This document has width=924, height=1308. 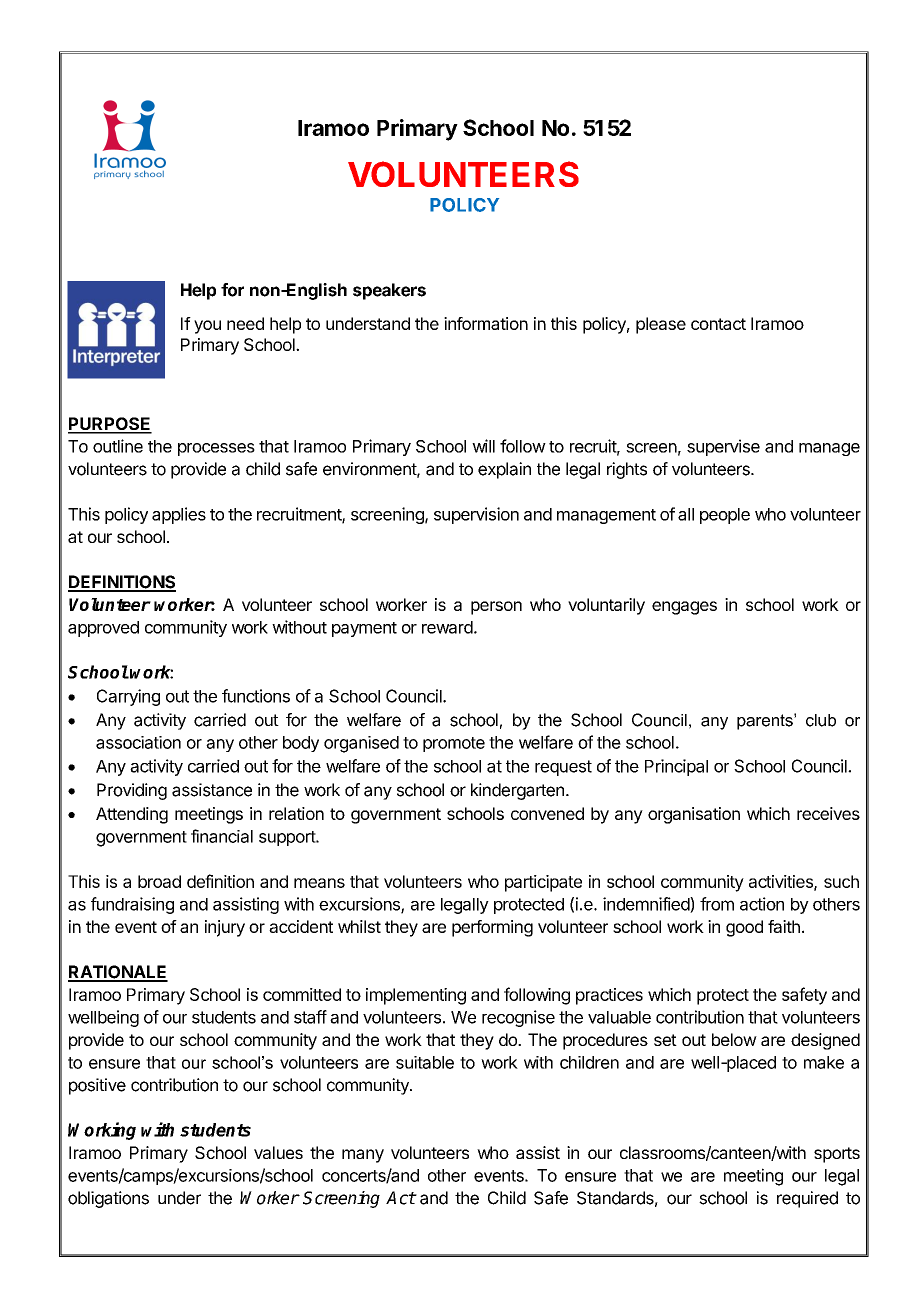 I want to click on promote, so click(x=454, y=744).
